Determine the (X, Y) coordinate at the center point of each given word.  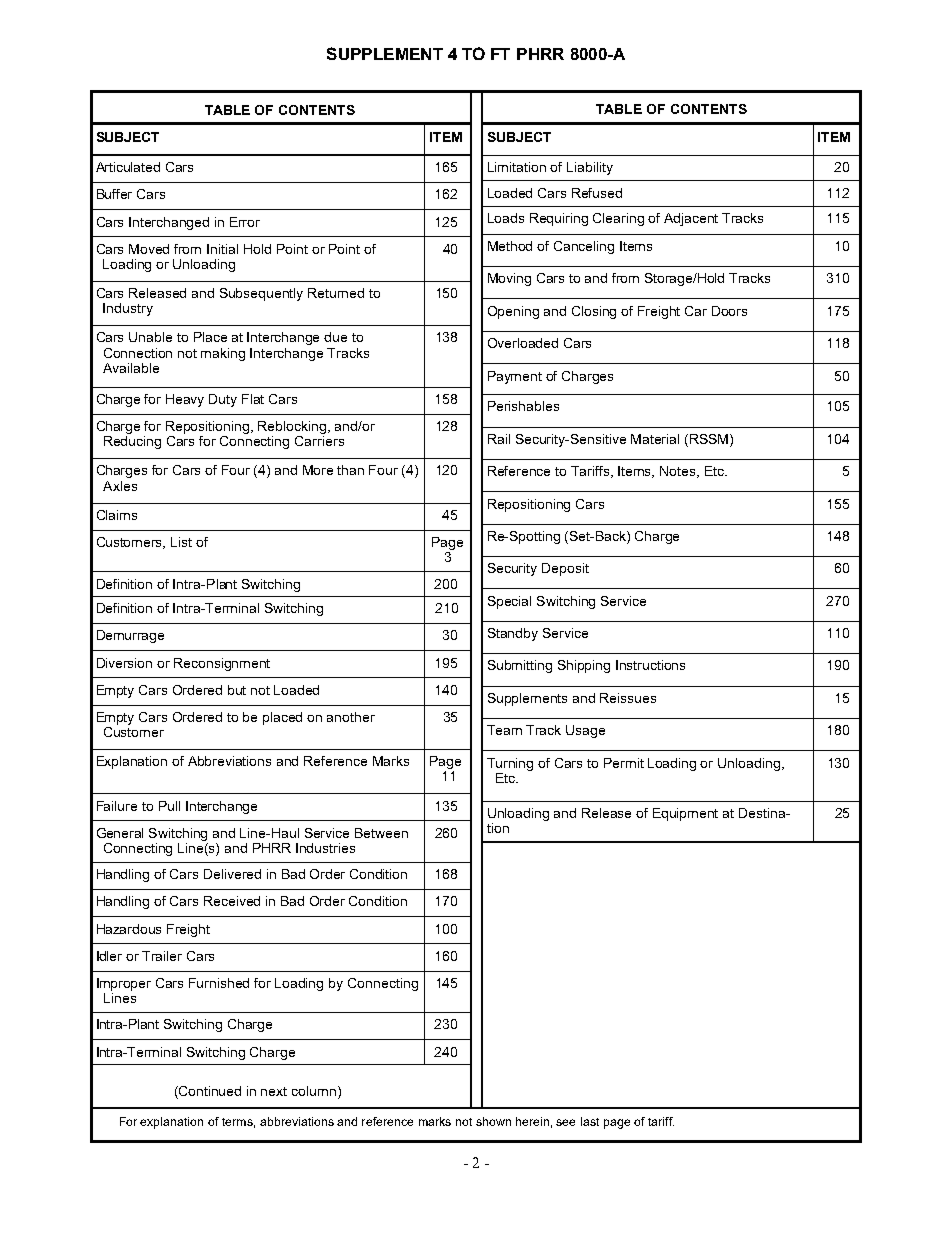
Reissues (628, 698)
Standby (513, 634)
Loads (506, 218)
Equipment (685, 814)
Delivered (232, 874)
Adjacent (691, 219)
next (274, 1091)
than (350, 470)
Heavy (185, 400)
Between (381, 833)
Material (655, 439)
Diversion (124, 663)
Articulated (128, 167)
